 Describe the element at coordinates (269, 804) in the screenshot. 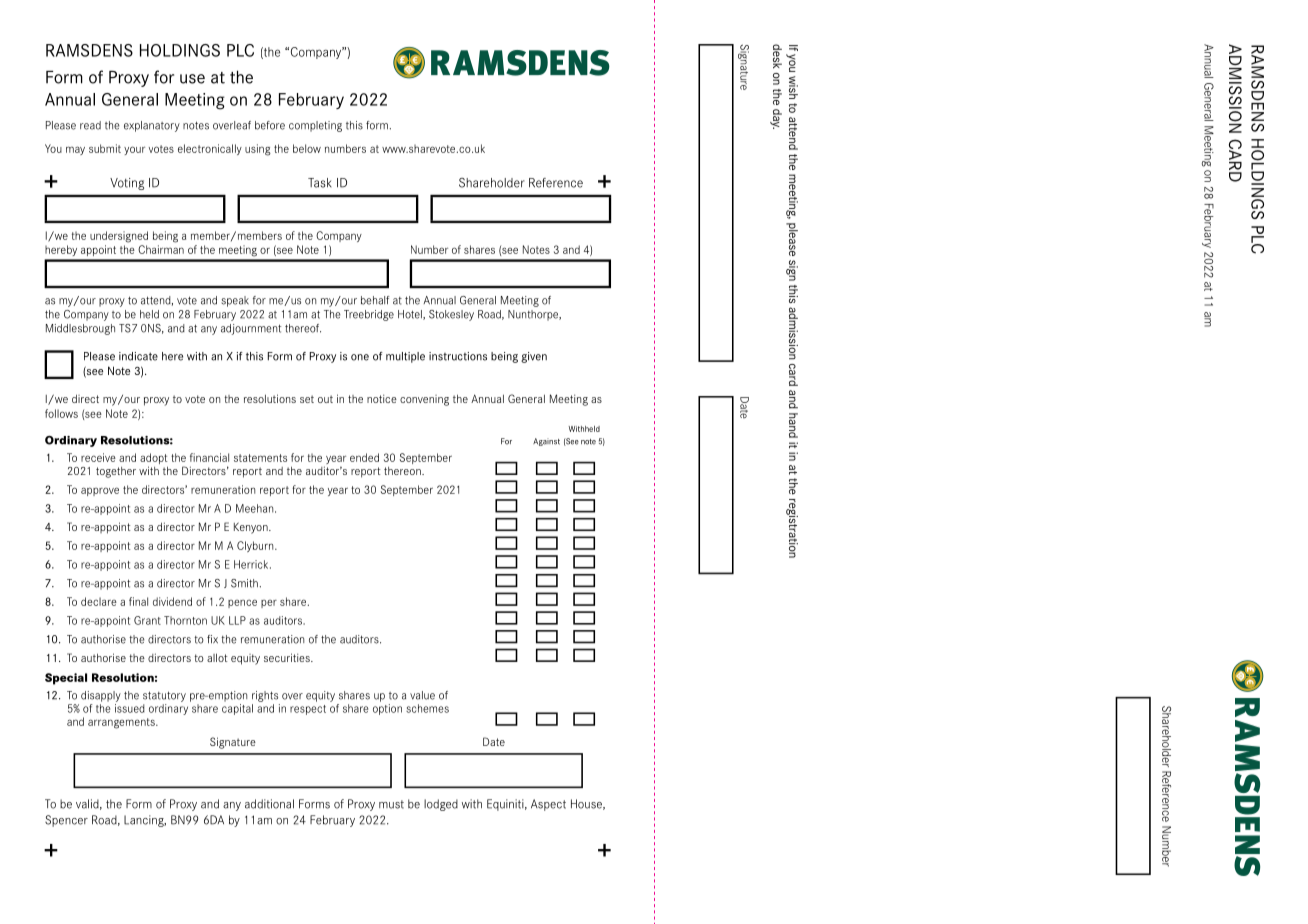

I see `additional` at that location.
